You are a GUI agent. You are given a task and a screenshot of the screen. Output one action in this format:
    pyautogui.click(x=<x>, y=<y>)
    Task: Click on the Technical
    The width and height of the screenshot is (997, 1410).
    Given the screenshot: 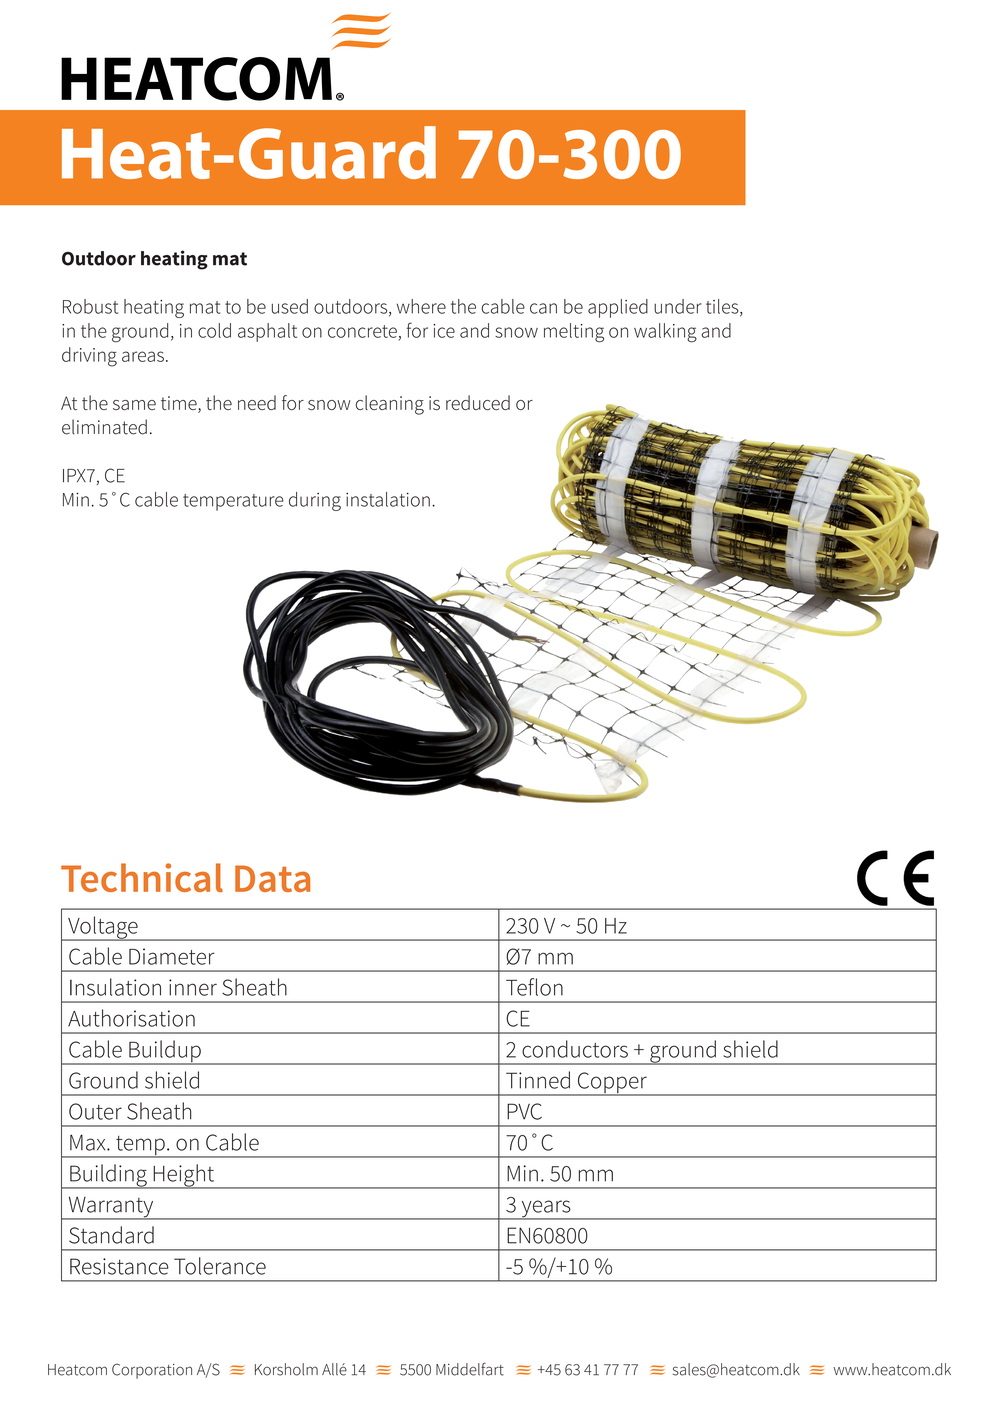 What is the action you would take?
    pyautogui.click(x=142, y=877)
